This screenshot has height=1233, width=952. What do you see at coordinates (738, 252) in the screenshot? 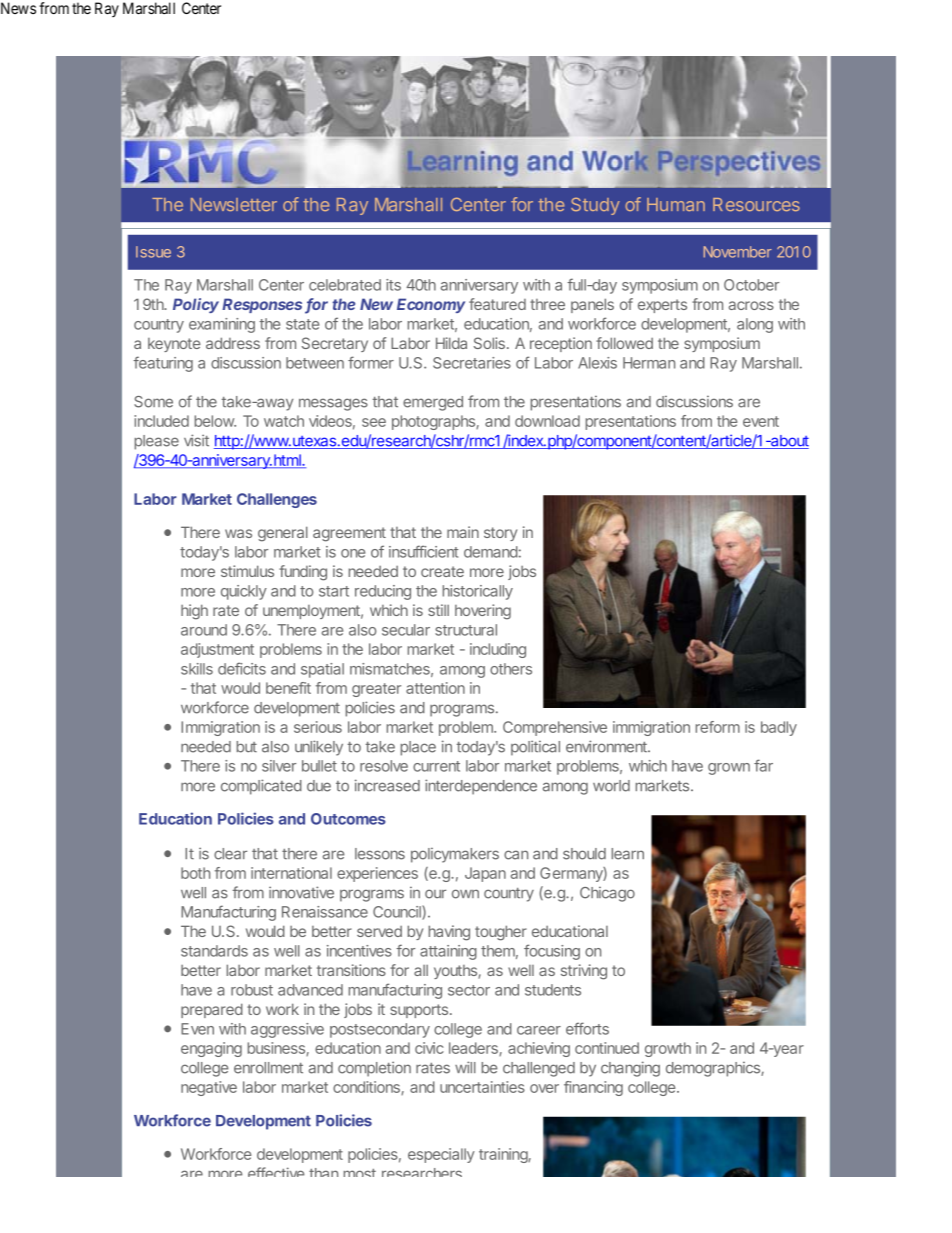
I see `November` at bounding box center [738, 252].
